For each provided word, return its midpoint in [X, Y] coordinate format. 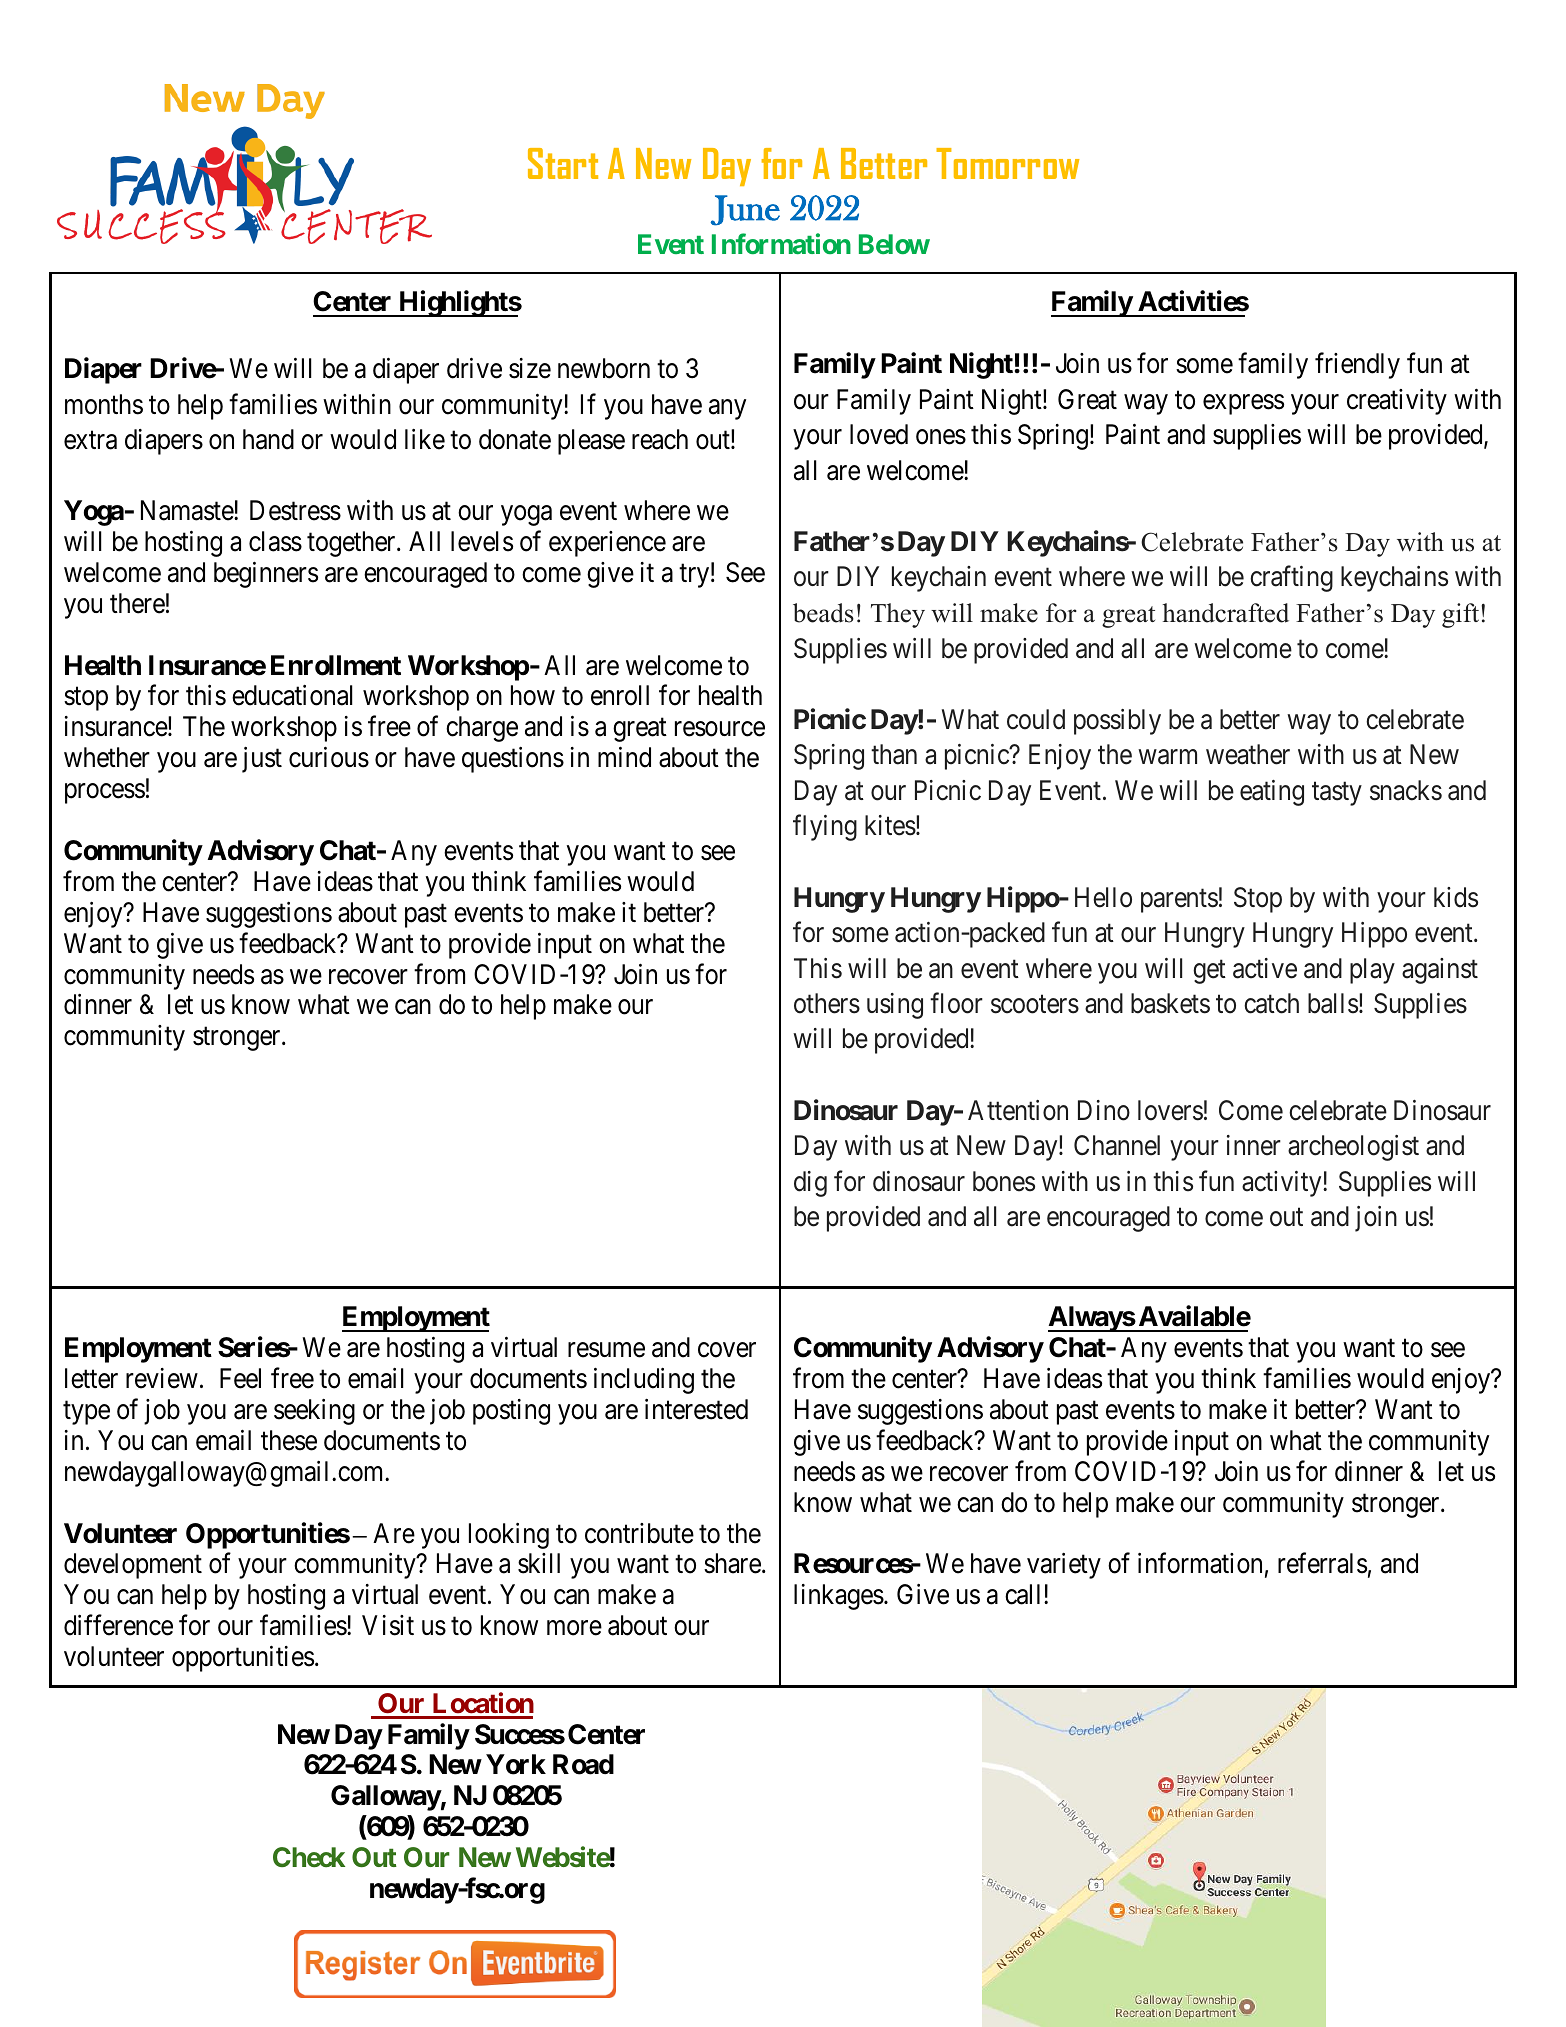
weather [1248, 754]
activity [1283, 1184]
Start [563, 163]
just [262, 760]
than [894, 754]
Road [583, 1764]
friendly [1357, 366]
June [745, 210]
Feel [240, 1378]
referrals [1322, 1563]
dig [810, 1184]
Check [309, 1857]
